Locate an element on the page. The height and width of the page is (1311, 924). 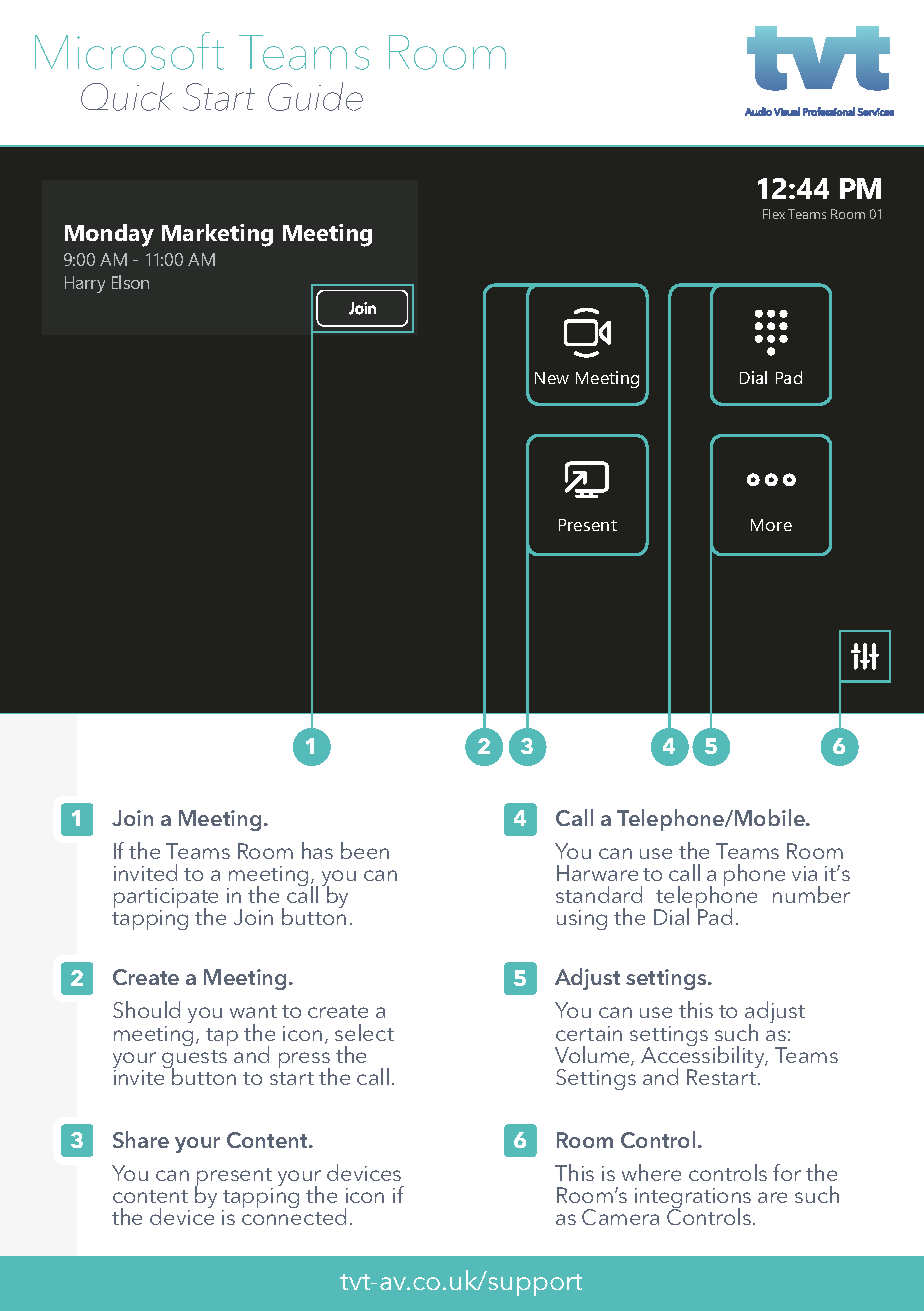
Flex is located at coordinates (774, 214).
